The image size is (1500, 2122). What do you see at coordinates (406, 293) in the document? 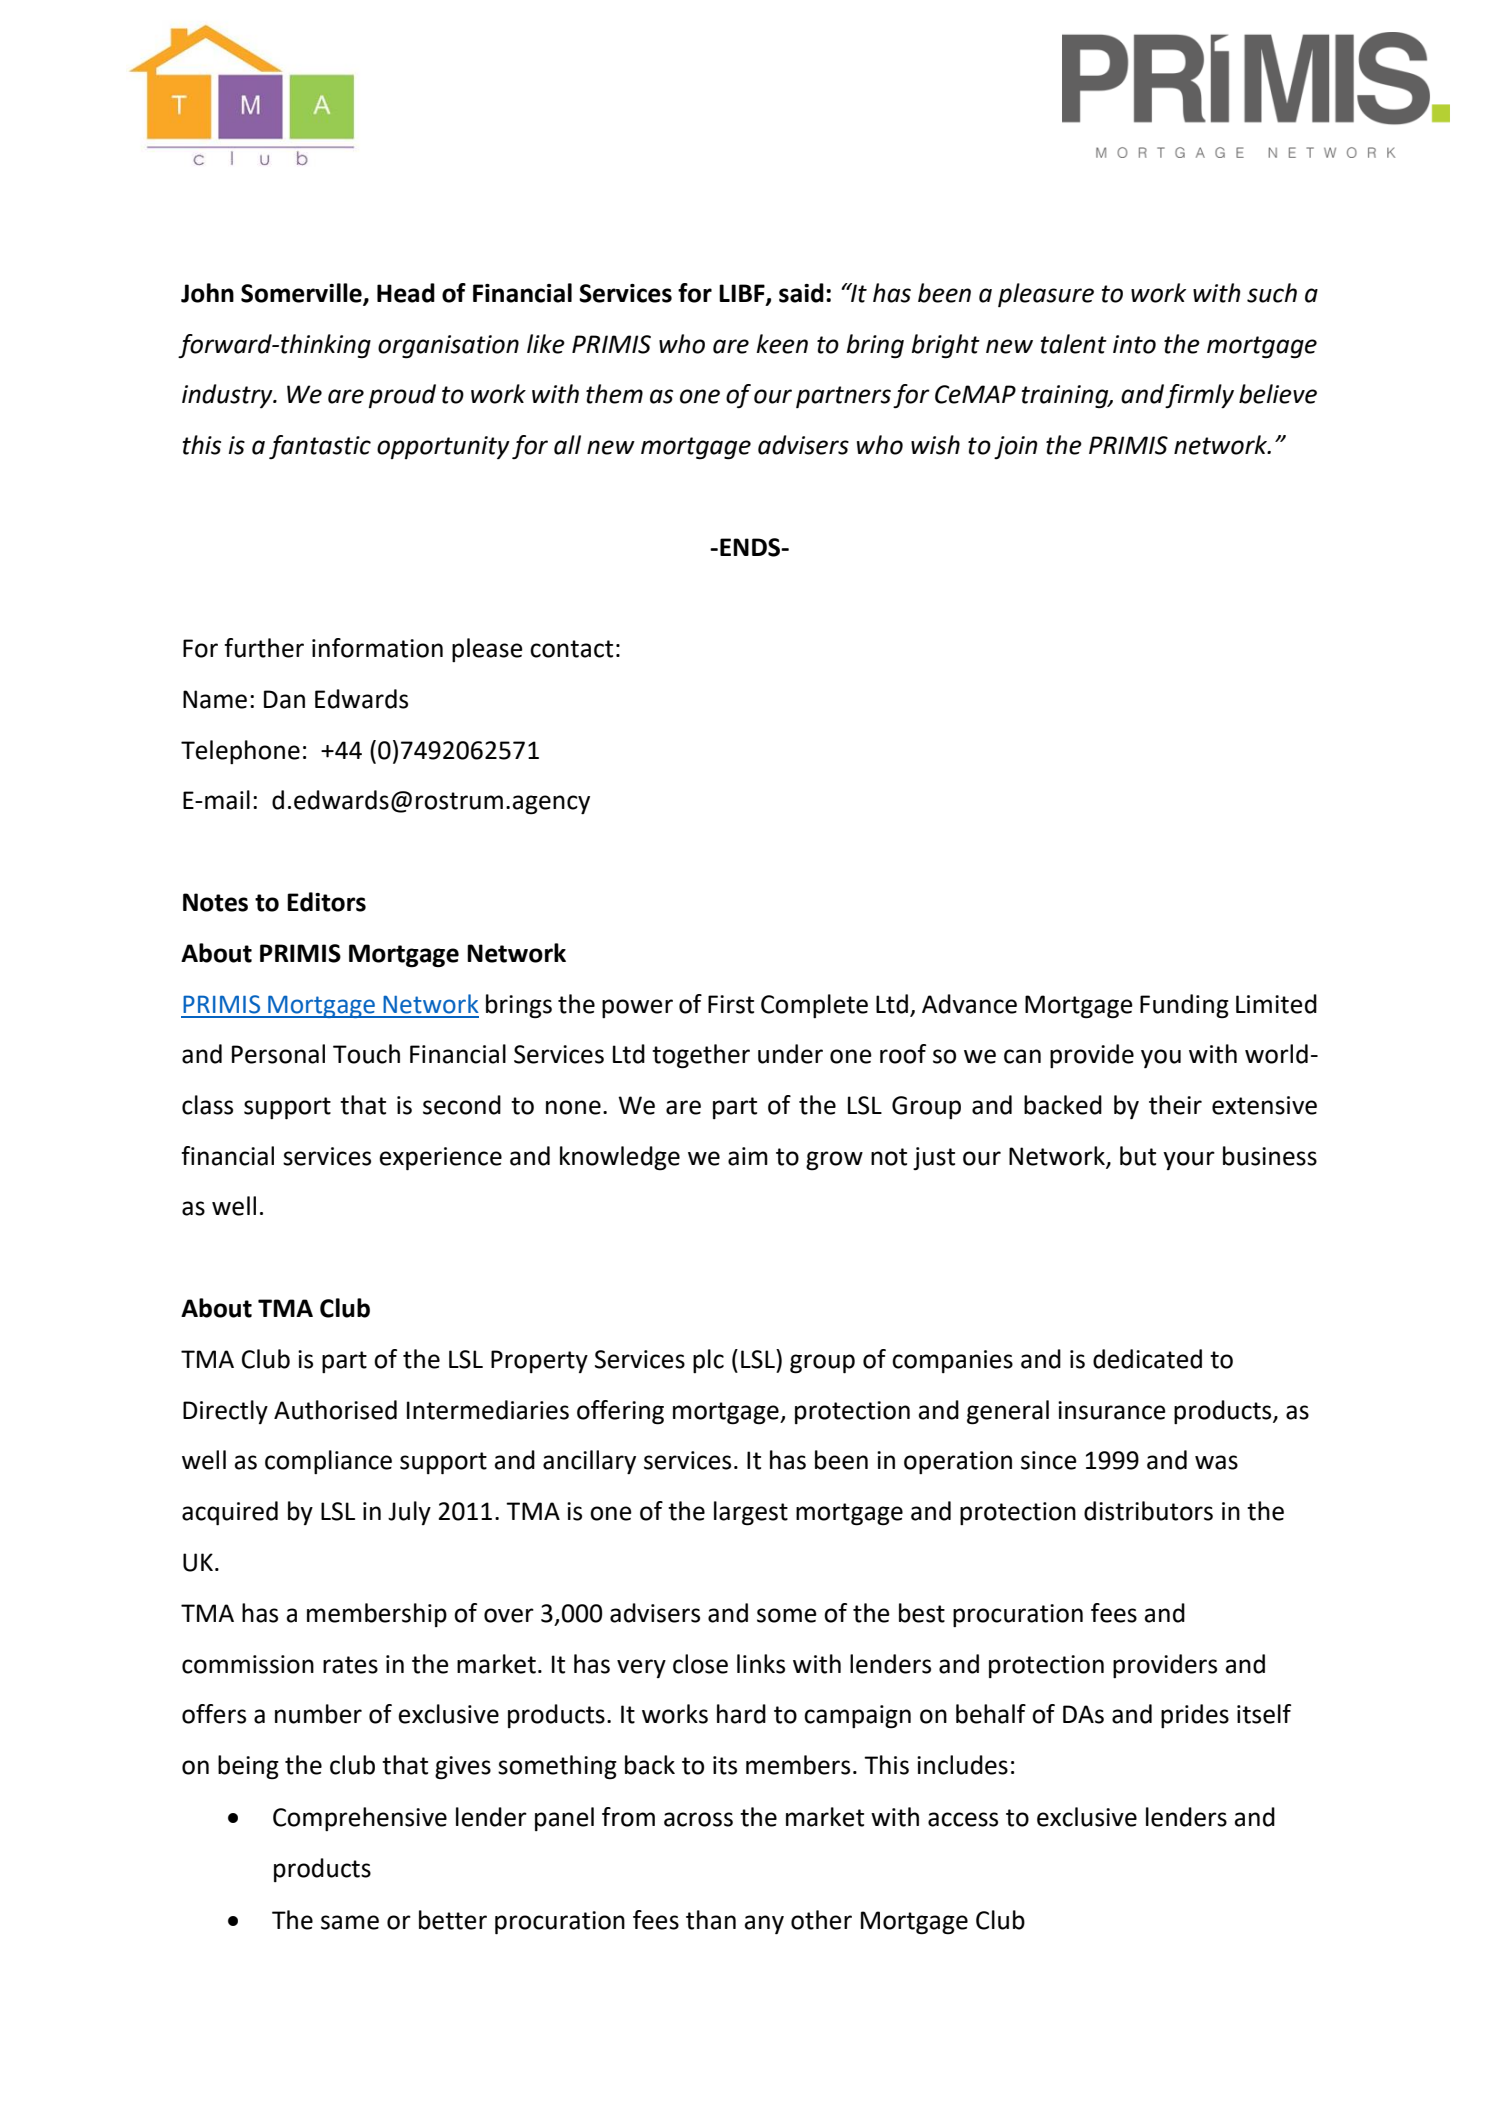
I see `Head` at bounding box center [406, 293].
